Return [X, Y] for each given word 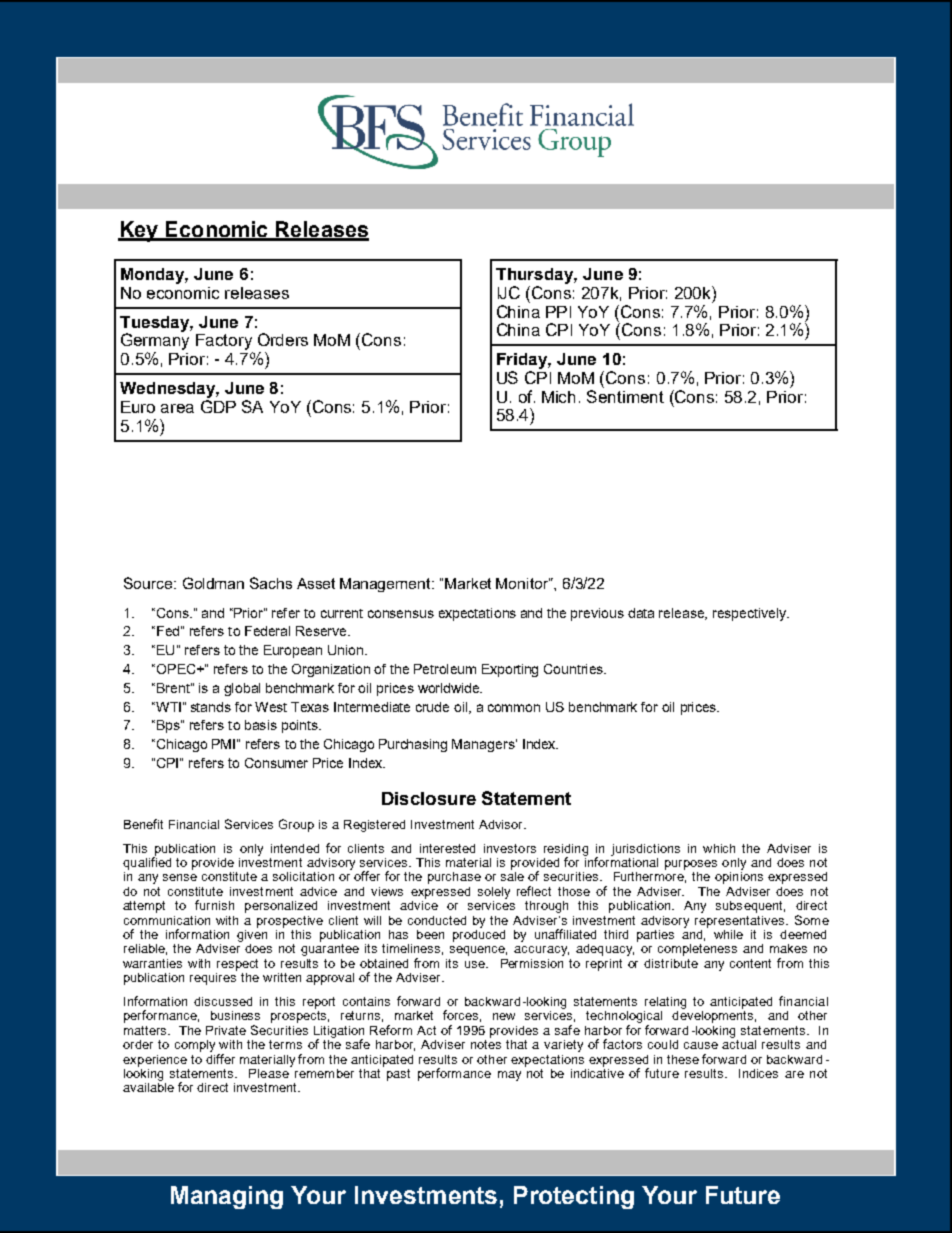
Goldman [213, 583]
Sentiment [625, 395]
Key [139, 231]
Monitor [523, 583]
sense [180, 877]
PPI [558, 312]
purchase [454, 878]
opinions [739, 876]
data [641, 613]
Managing [227, 1197]
